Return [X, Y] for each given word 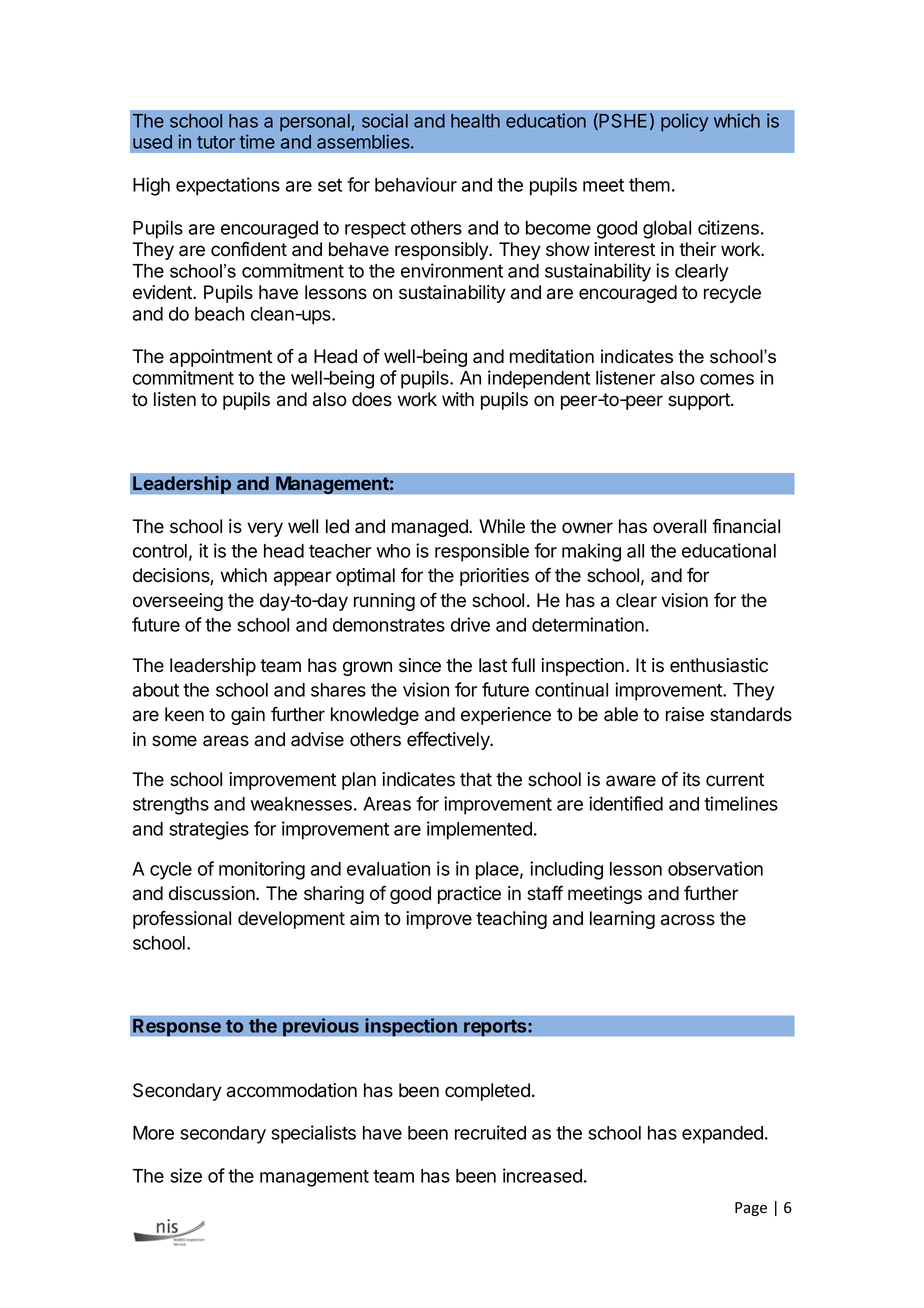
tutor [216, 142]
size [186, 1175]
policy [684, 122]
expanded [722, 1135]
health [475, 121]
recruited [490, 1132]
